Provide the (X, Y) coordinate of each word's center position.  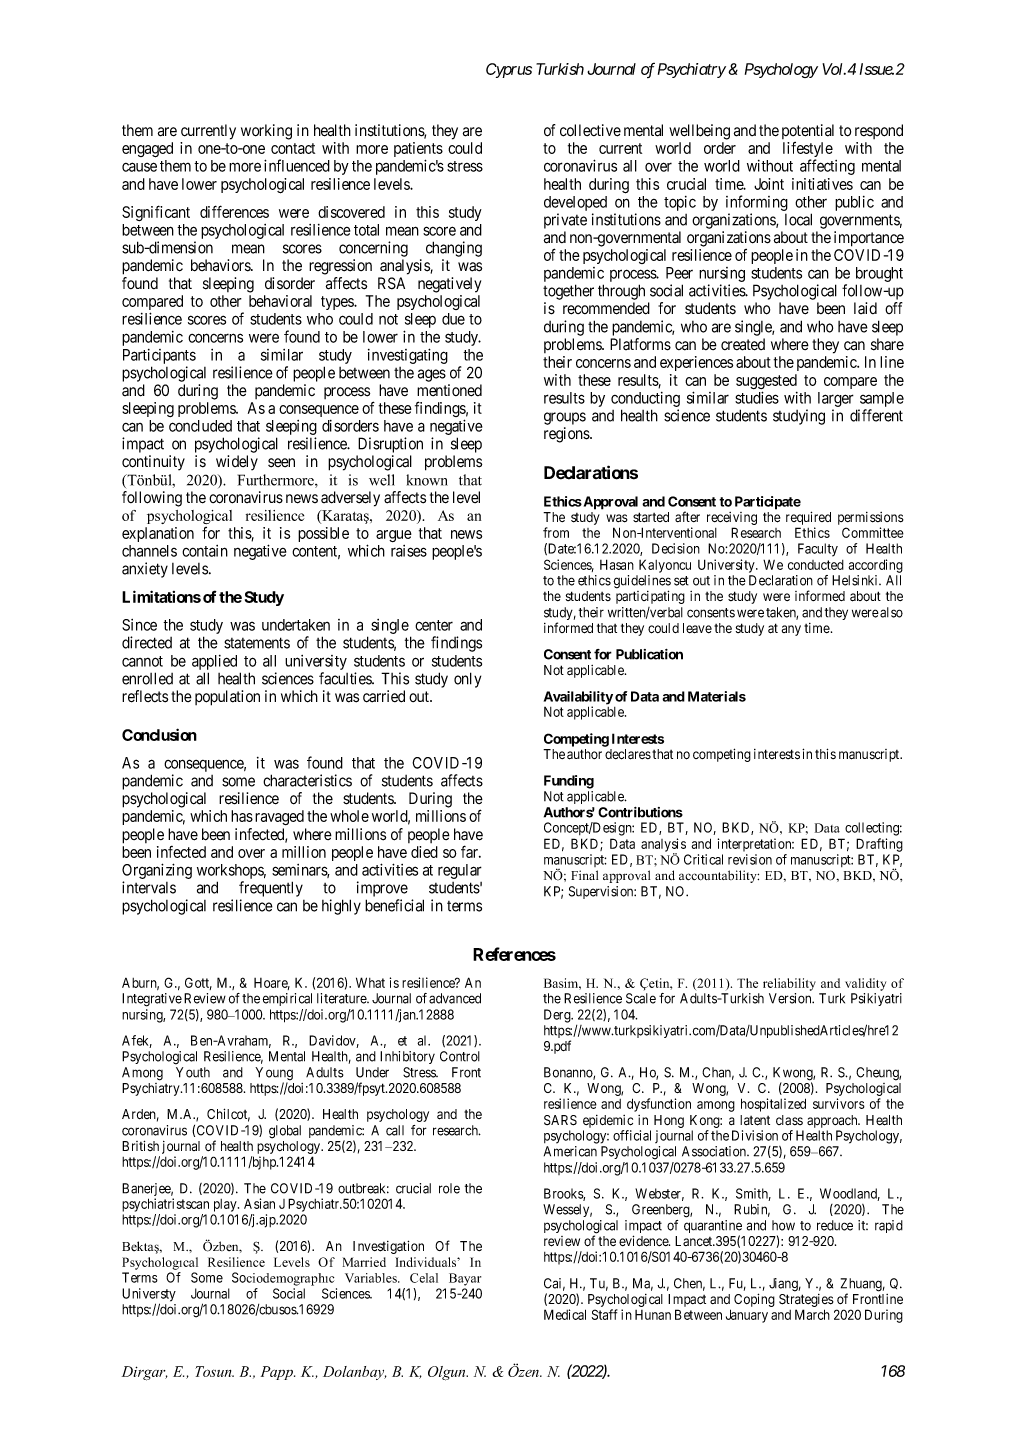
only (467, 680)
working (266, 132)
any (791, 630)
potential (808, 131)
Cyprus (509, 70)
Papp (278, 1373)
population (227, 698)
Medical (565, 1314)
